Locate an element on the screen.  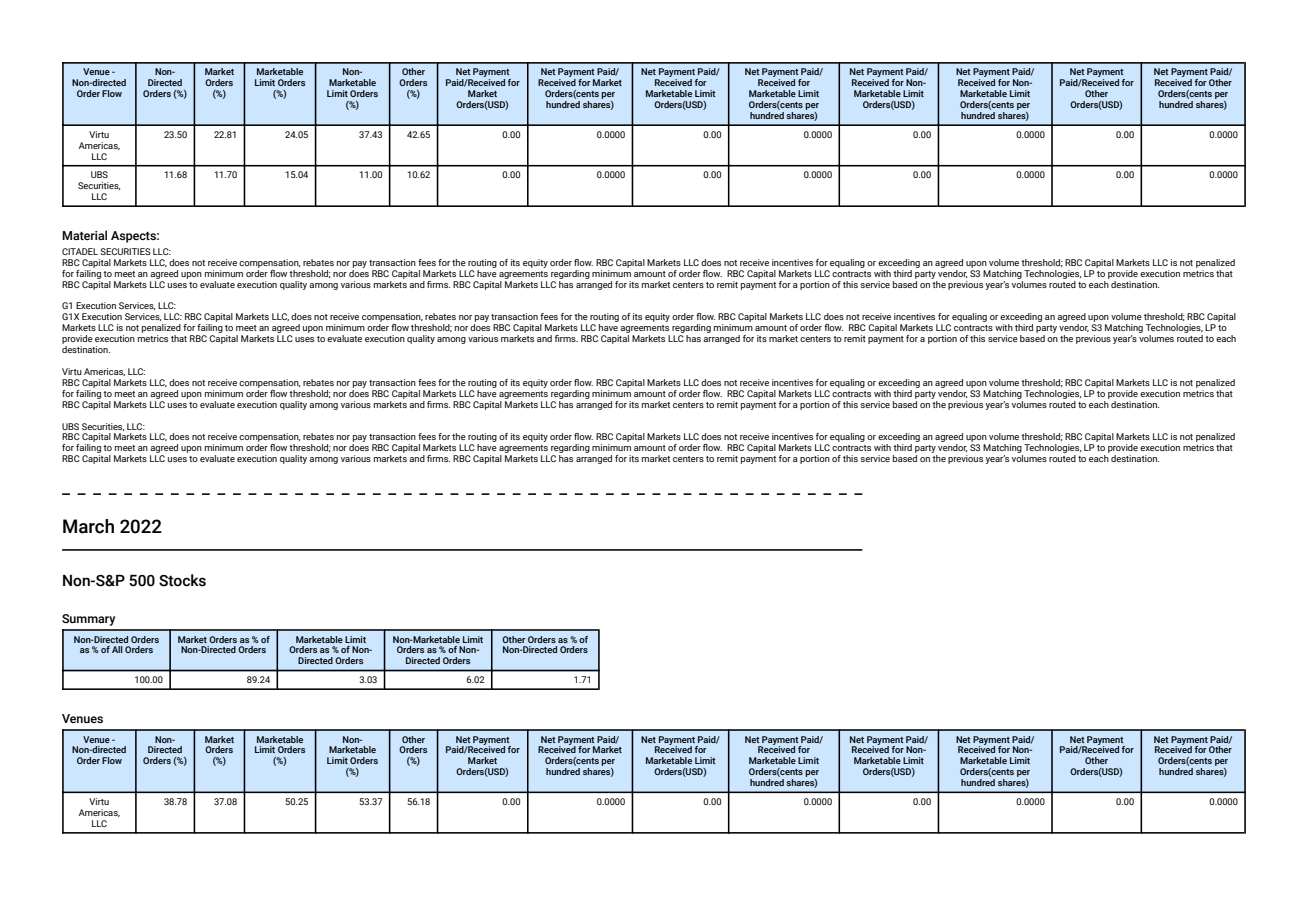
Summary is located at coordinates (88, 620).
